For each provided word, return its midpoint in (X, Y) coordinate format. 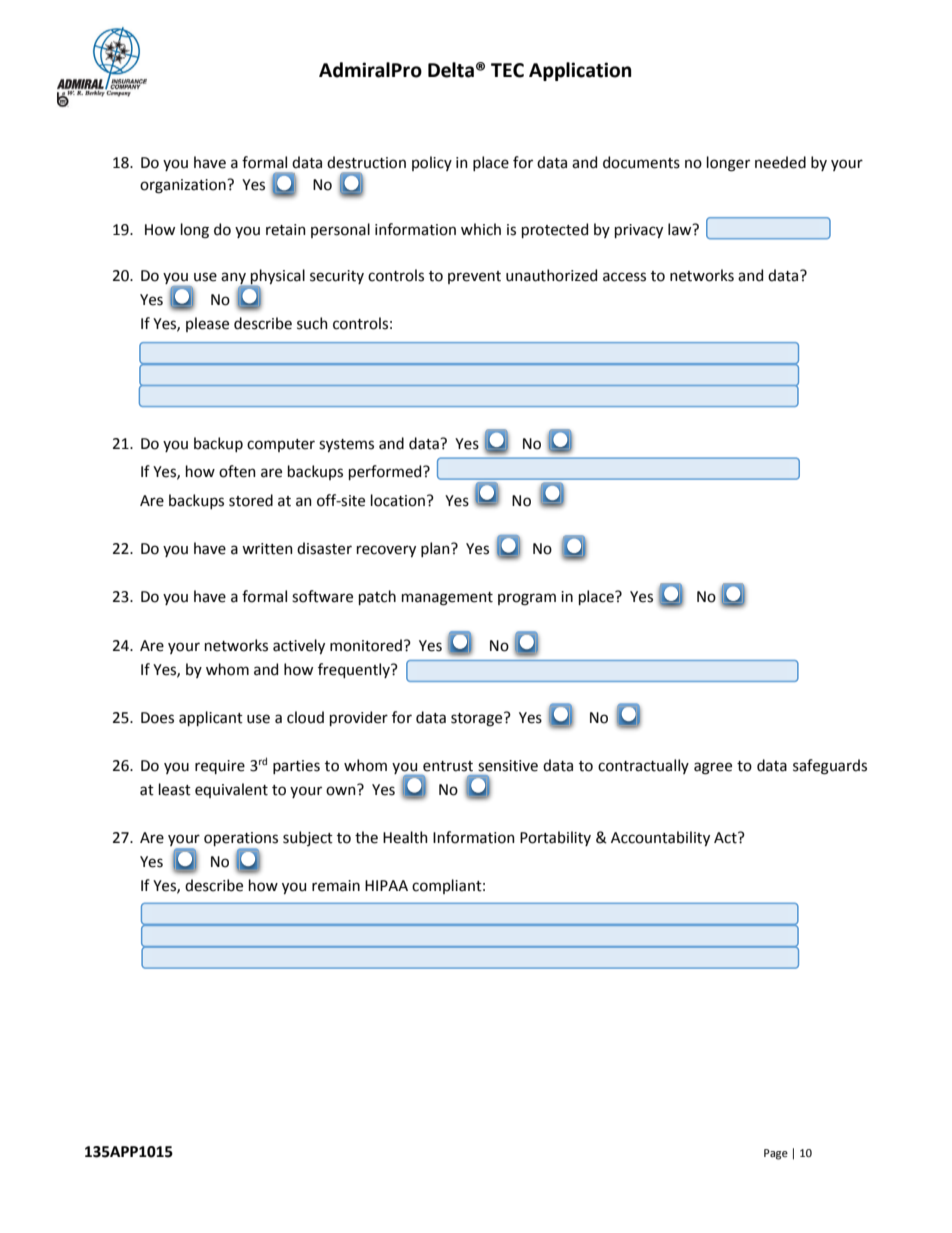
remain (336, 886)
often (237, 471)
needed (780, 162)
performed (386, 472)
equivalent (231, 790)
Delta (451, 70)
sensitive (508, 766)
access (624, 277)
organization (184, 186)
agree (713, 768)
